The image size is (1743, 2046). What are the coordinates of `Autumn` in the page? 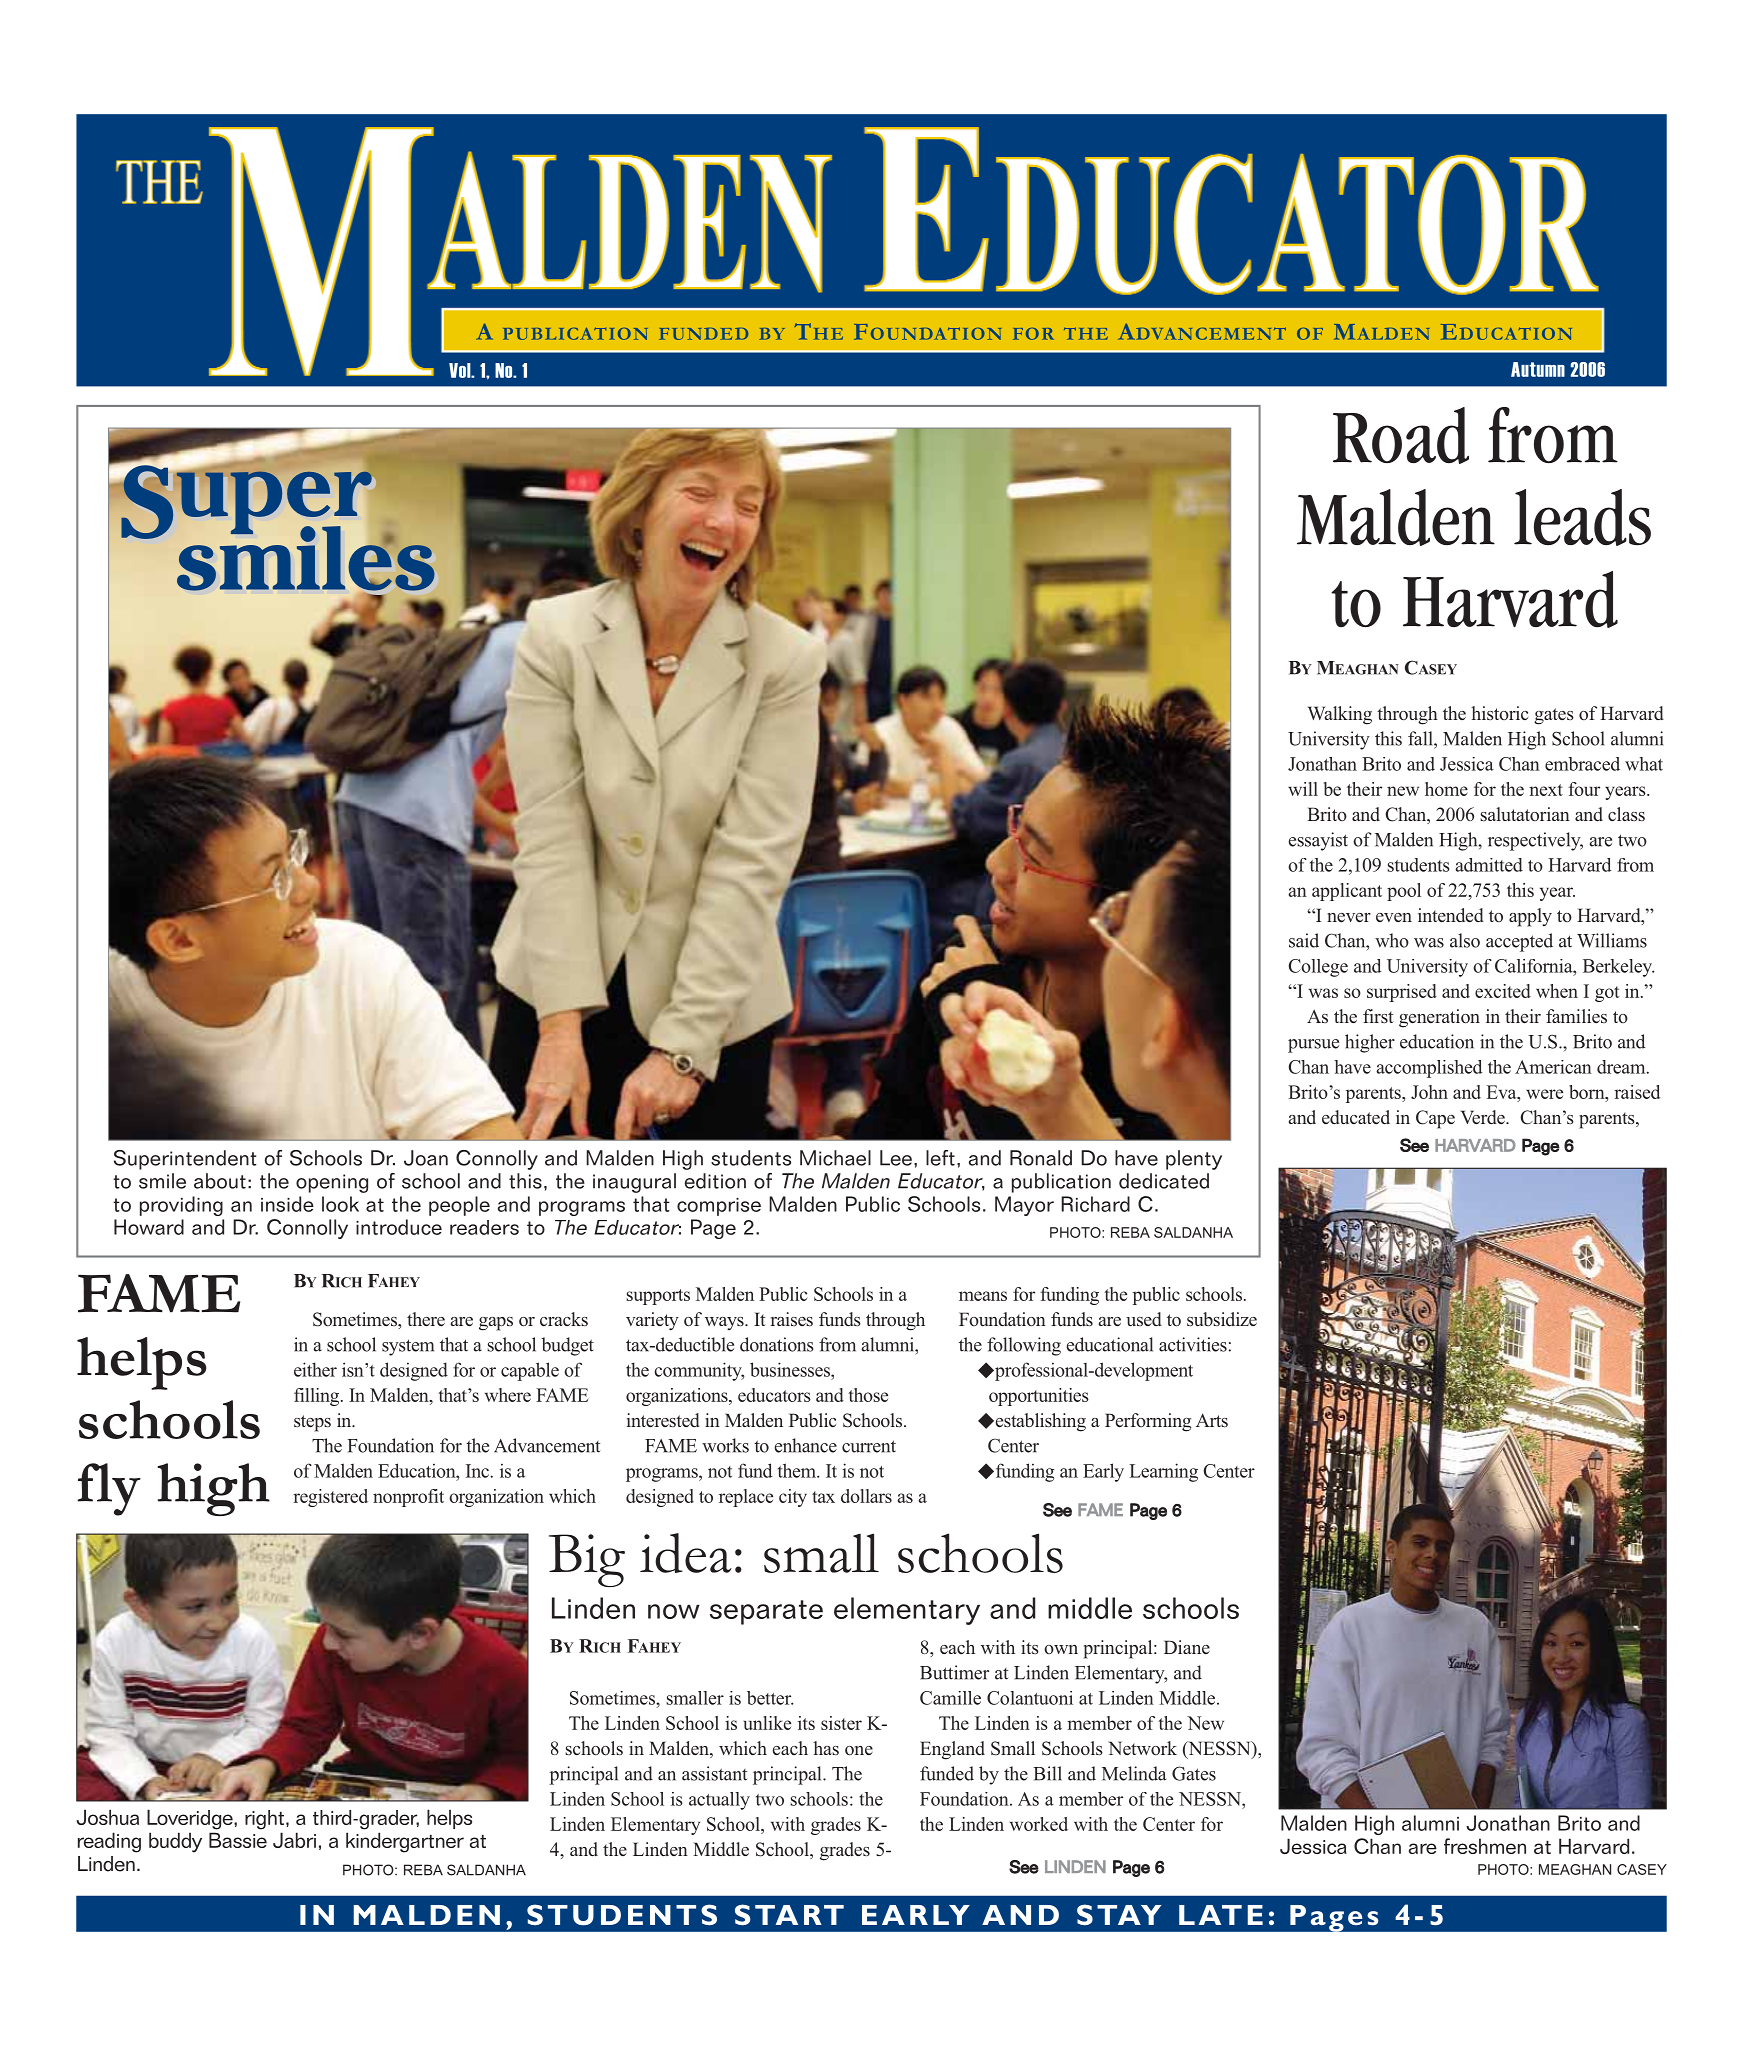 It's located at (1538, 369).
